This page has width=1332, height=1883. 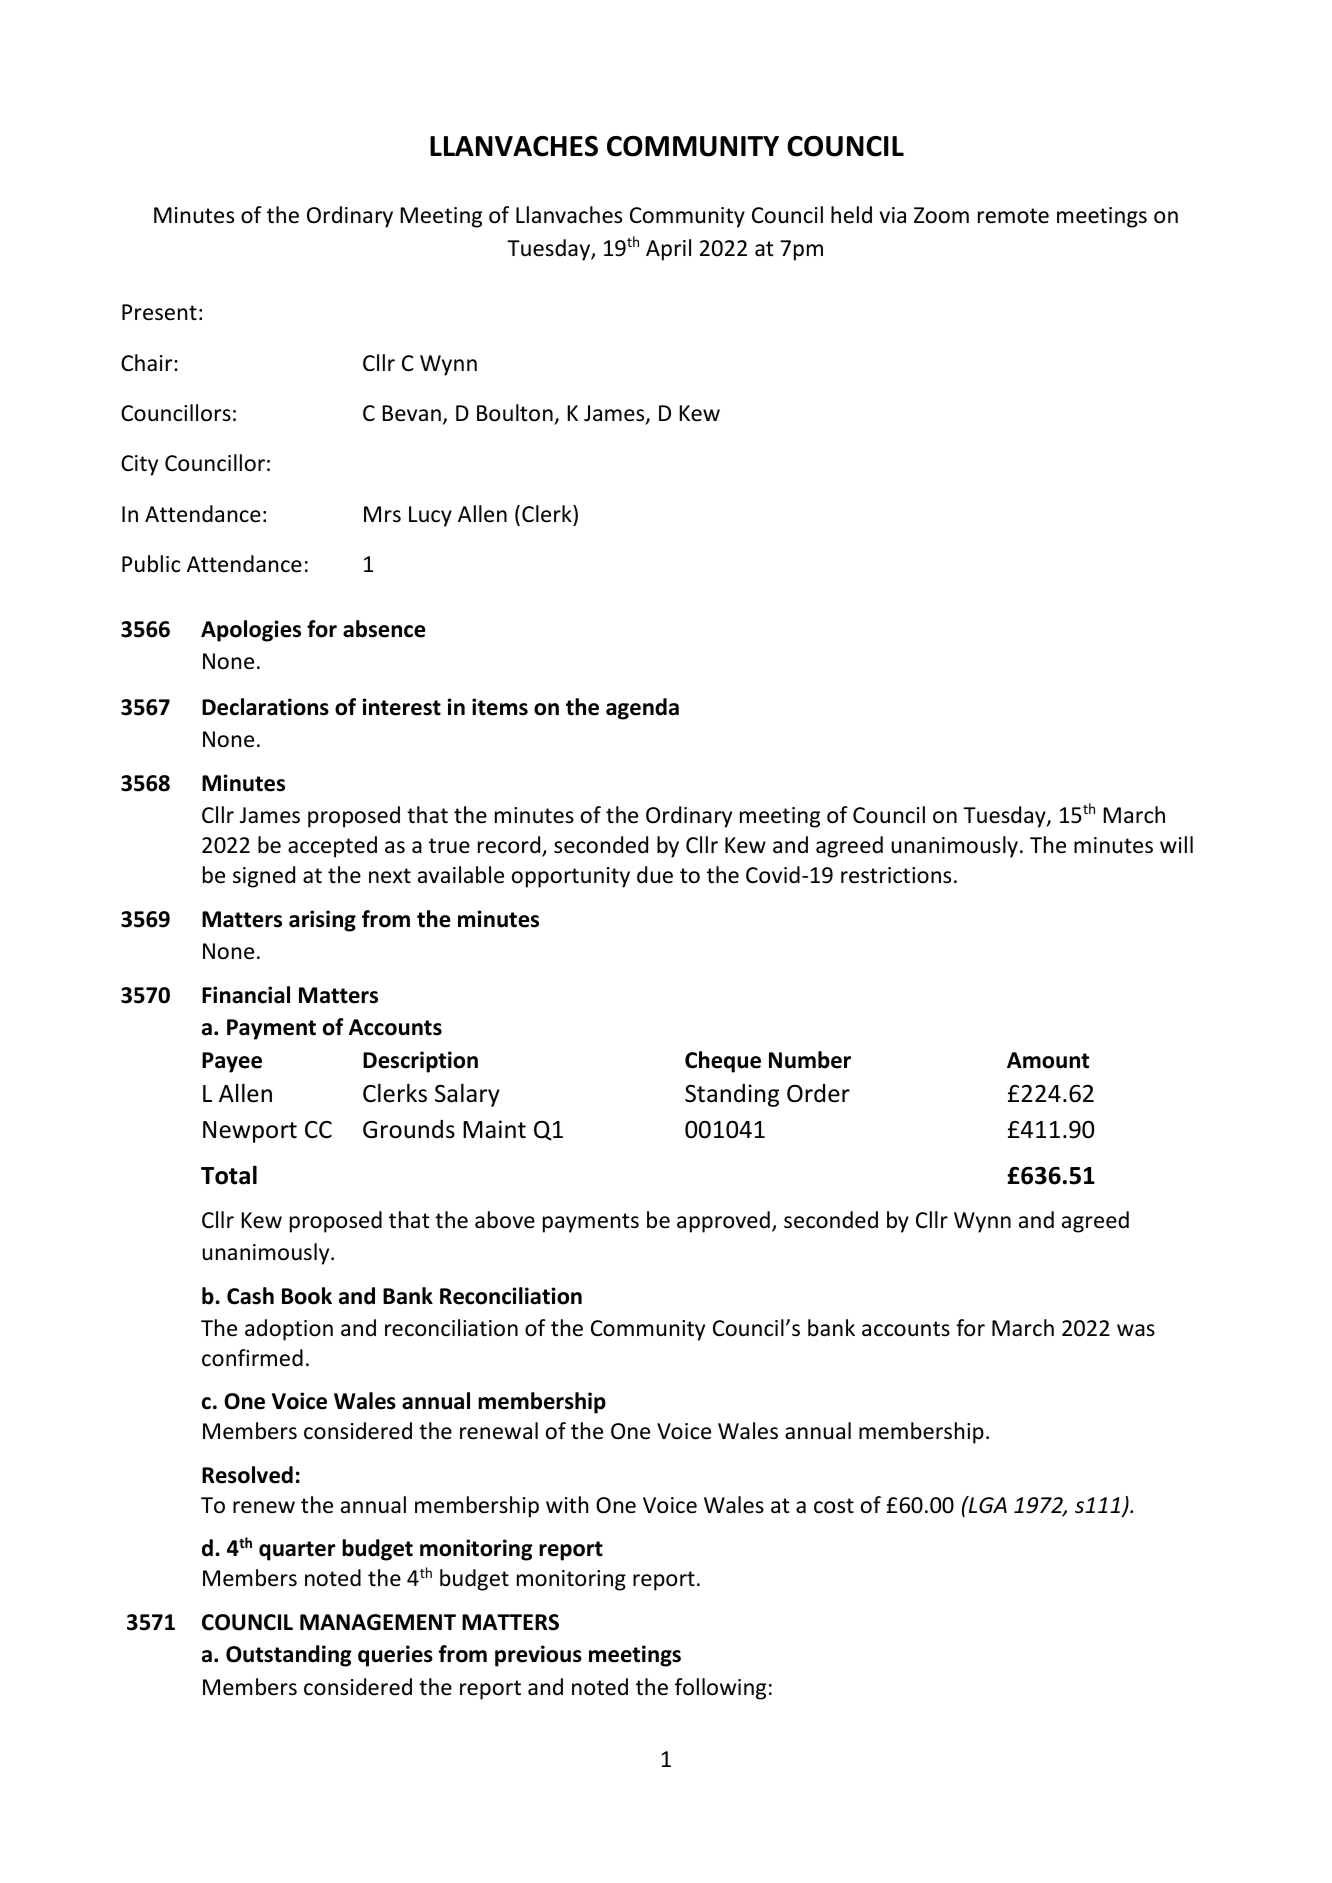 What do you see at coordinates (642, 709) in the page?
I see `agenda` at bounding box center [642, 709].
